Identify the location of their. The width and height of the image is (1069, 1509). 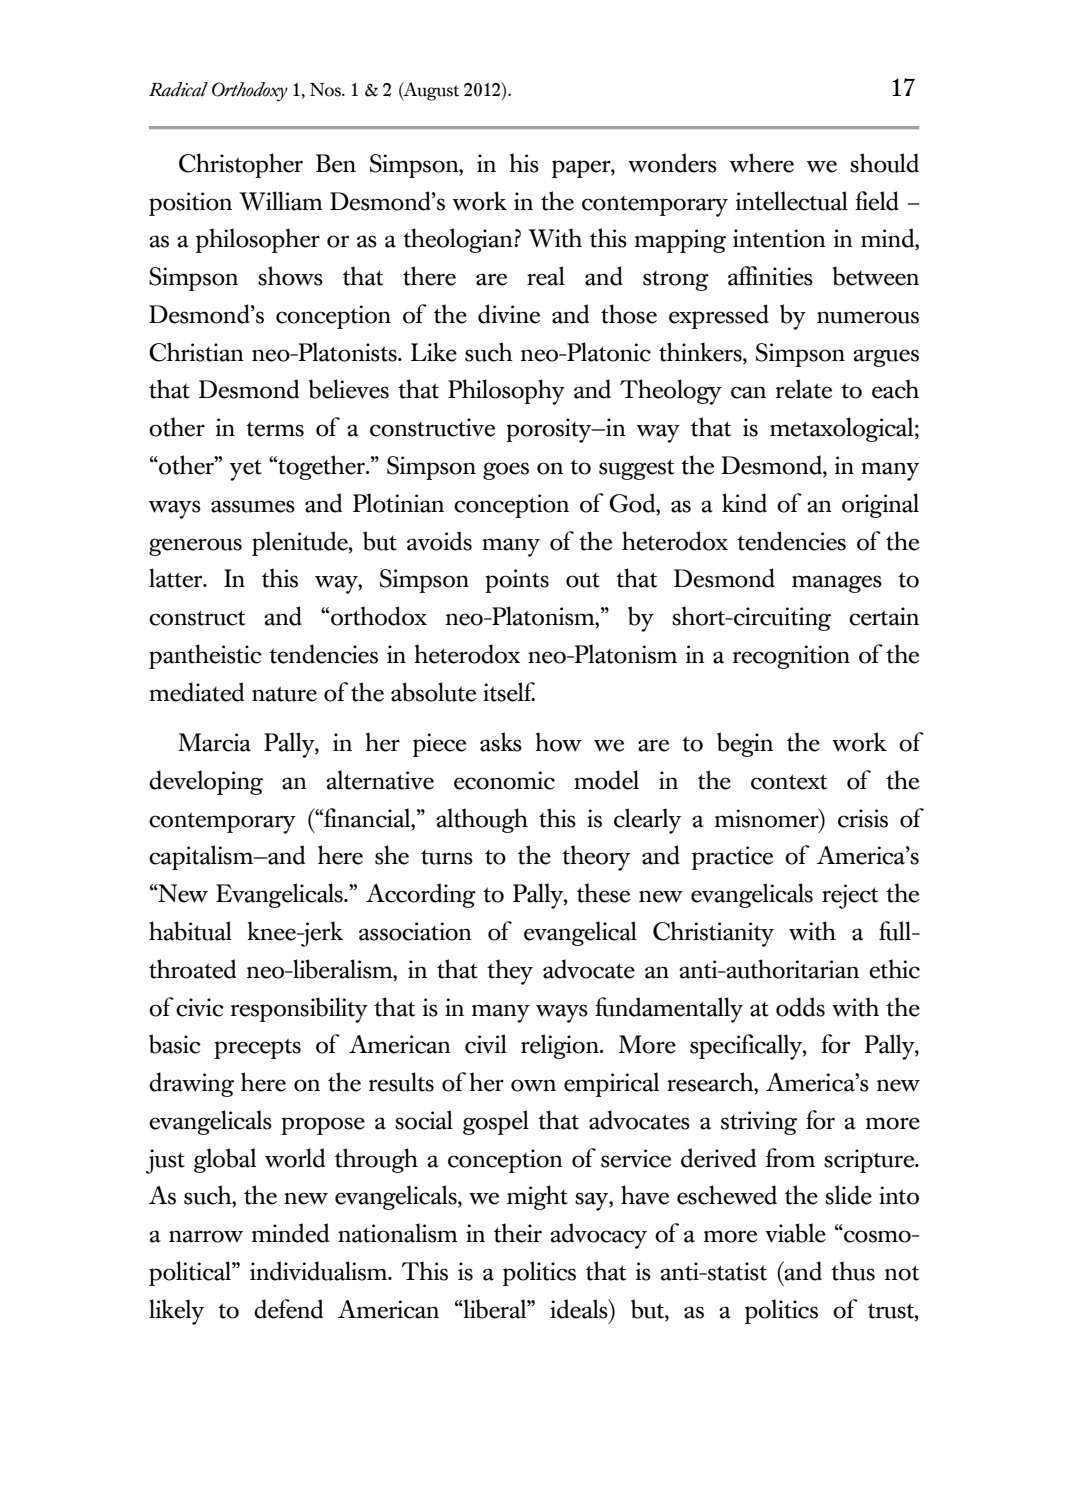
(518, 1233).
